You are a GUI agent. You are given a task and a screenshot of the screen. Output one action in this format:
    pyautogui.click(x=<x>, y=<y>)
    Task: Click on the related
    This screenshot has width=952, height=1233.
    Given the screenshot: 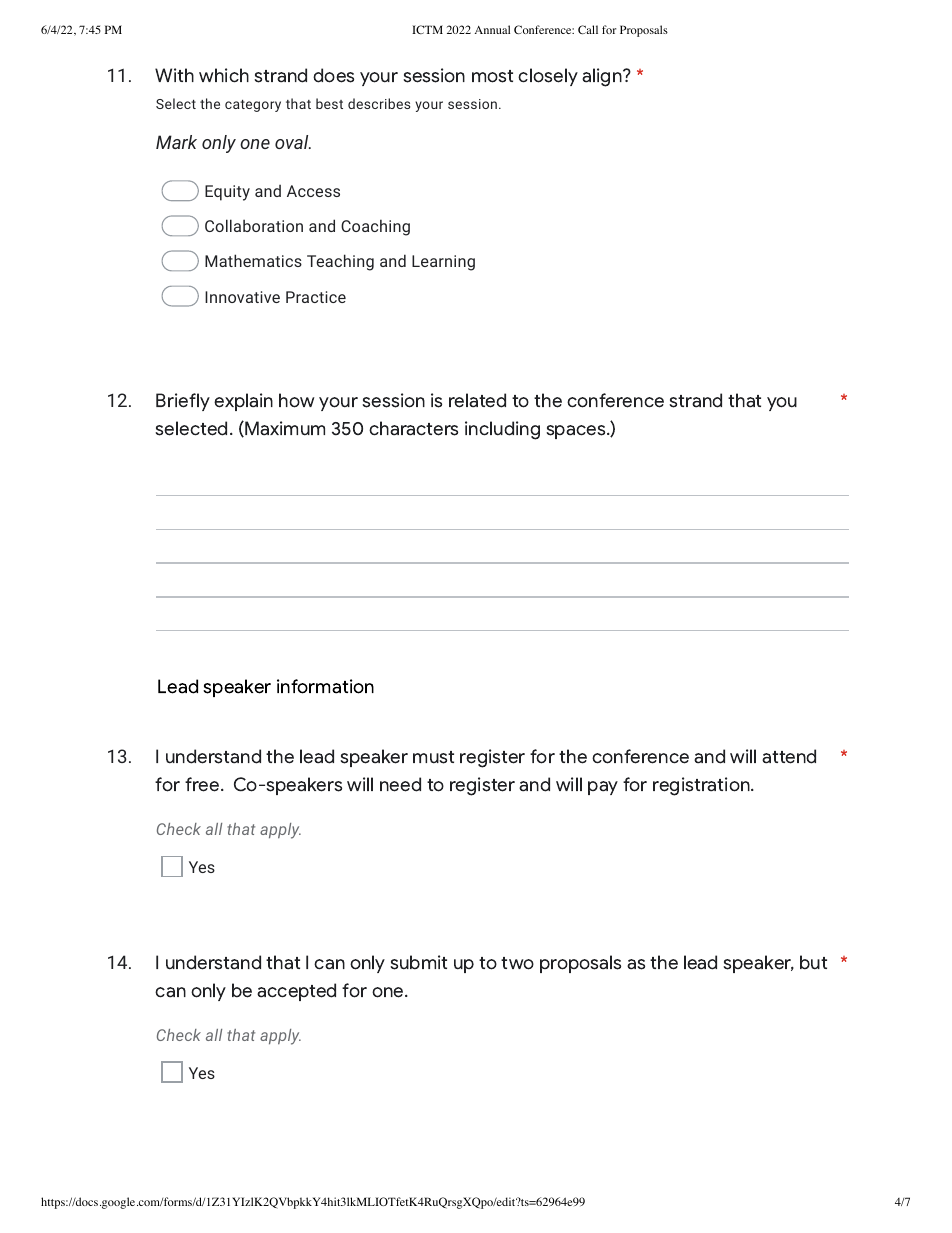 What is the action you would take?
    pyautogui.click(x=477, y=400)
